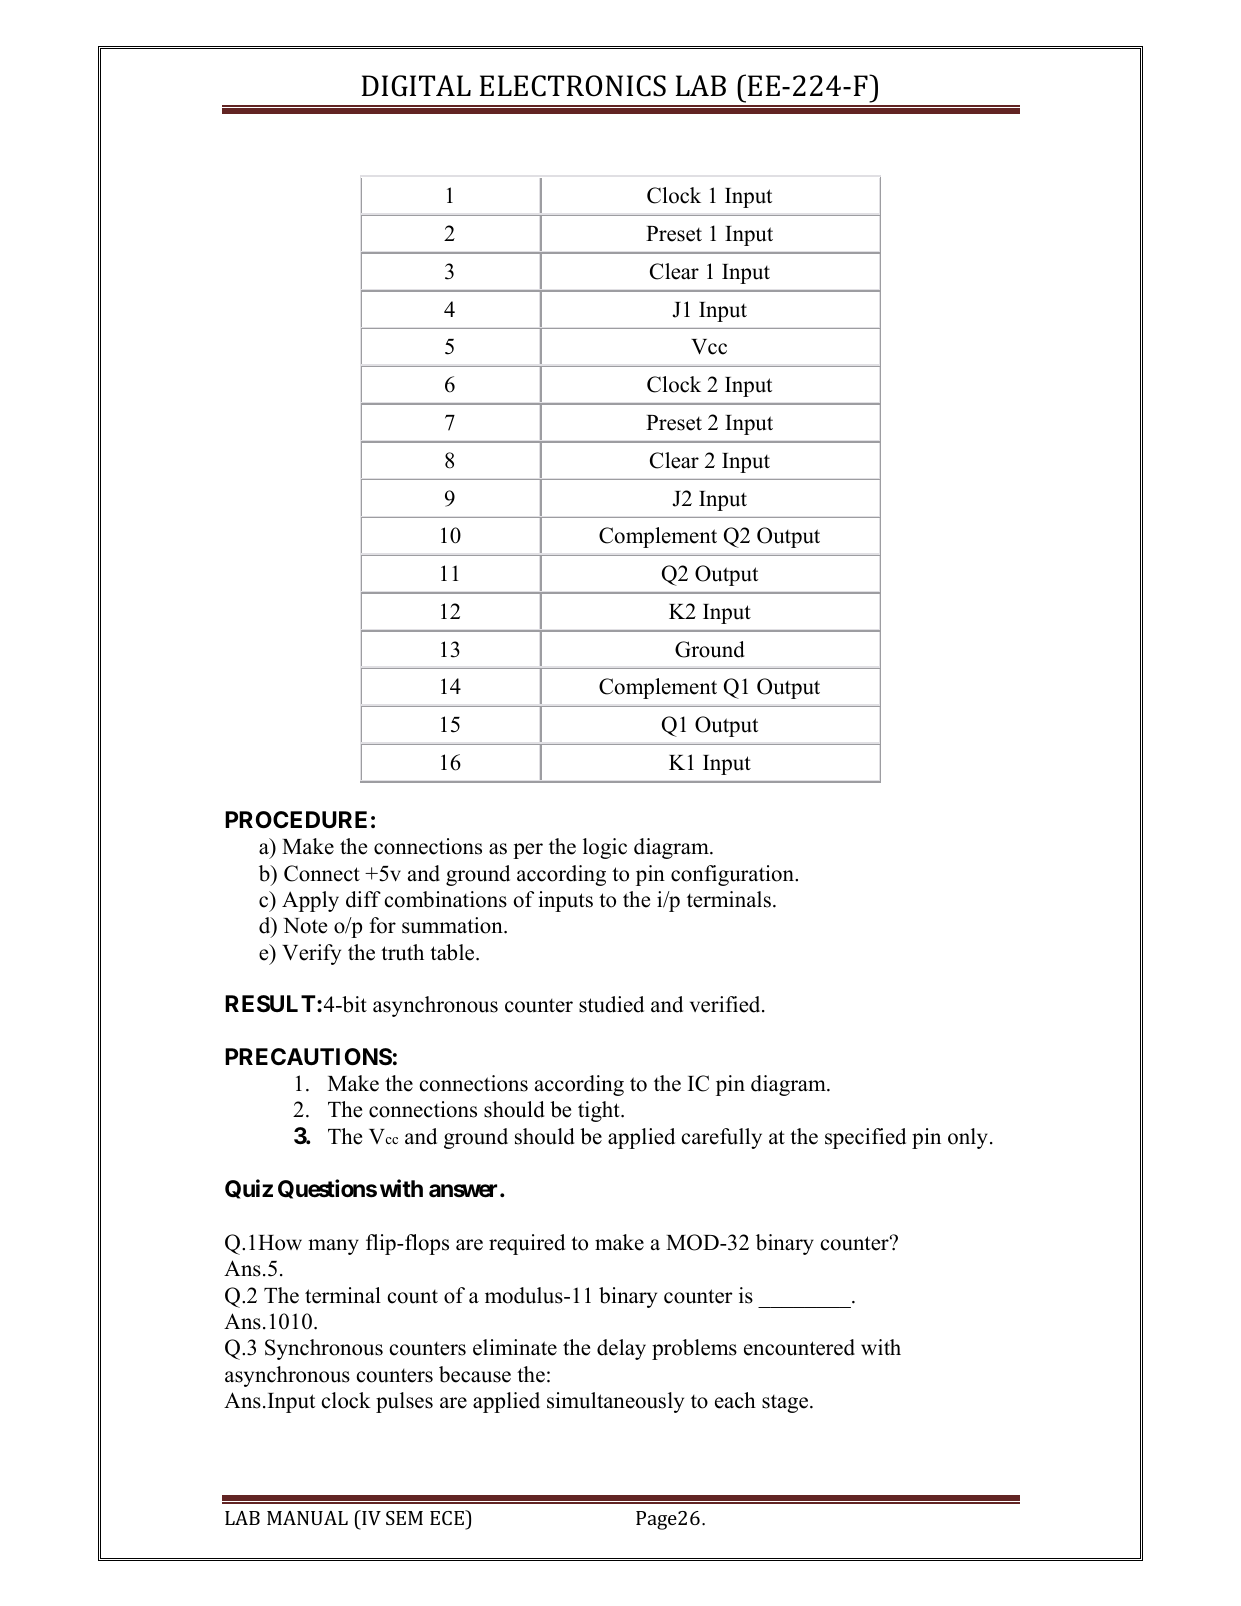 This screenshot has width=1241, height=1606. What do you see at coordinates (865, 1138) in the screenshot?
I see `specified` at bounding box center [865, 1138].
